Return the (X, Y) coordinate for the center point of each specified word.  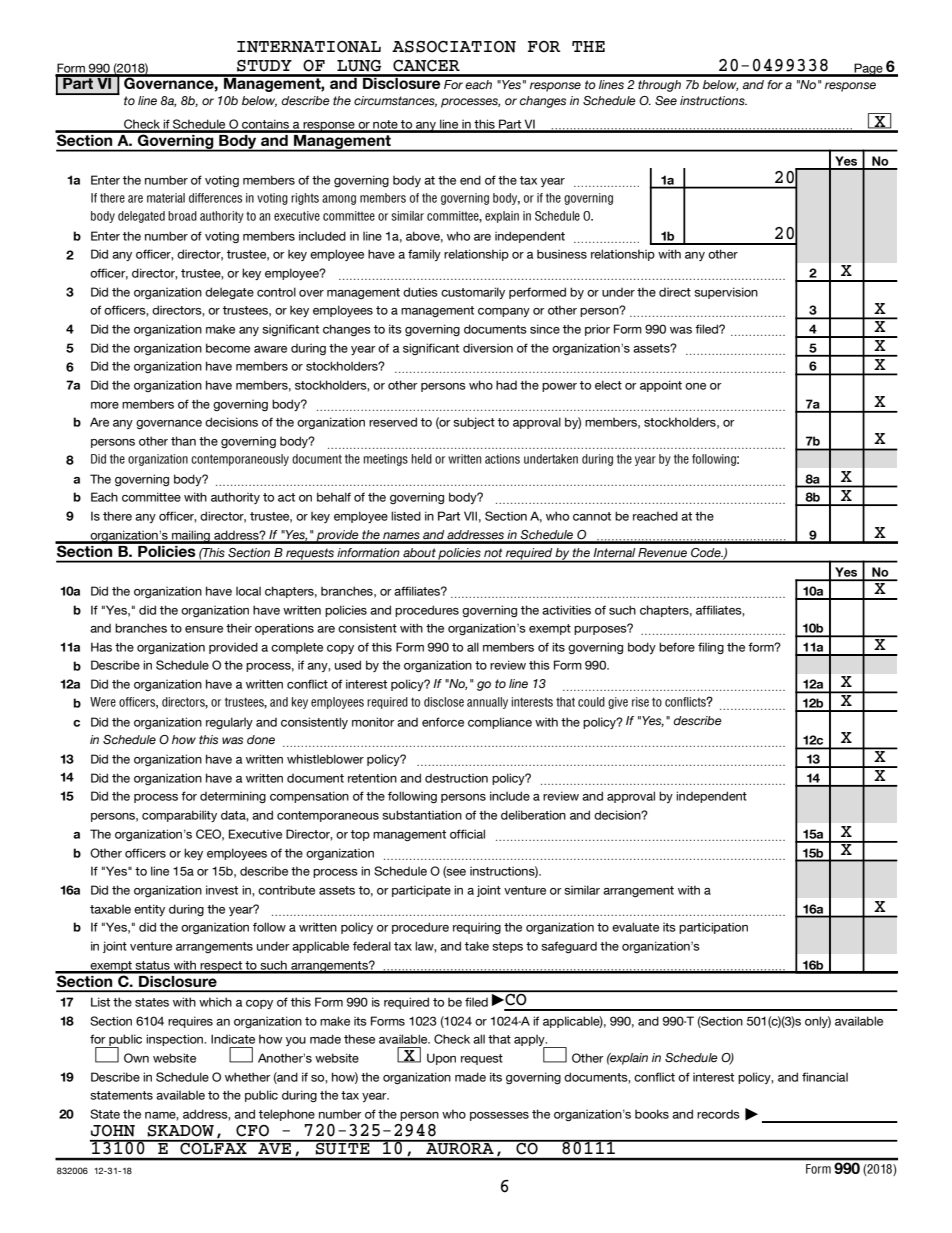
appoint (661, 386)
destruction (456, 778)
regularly (229, 723)
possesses (499, 1116)
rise (640, 702)
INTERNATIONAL (309, 47)
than (183, 441)
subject (474, 423)
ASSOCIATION (454, 47)
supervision (726, 293)
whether (248, 1077)
